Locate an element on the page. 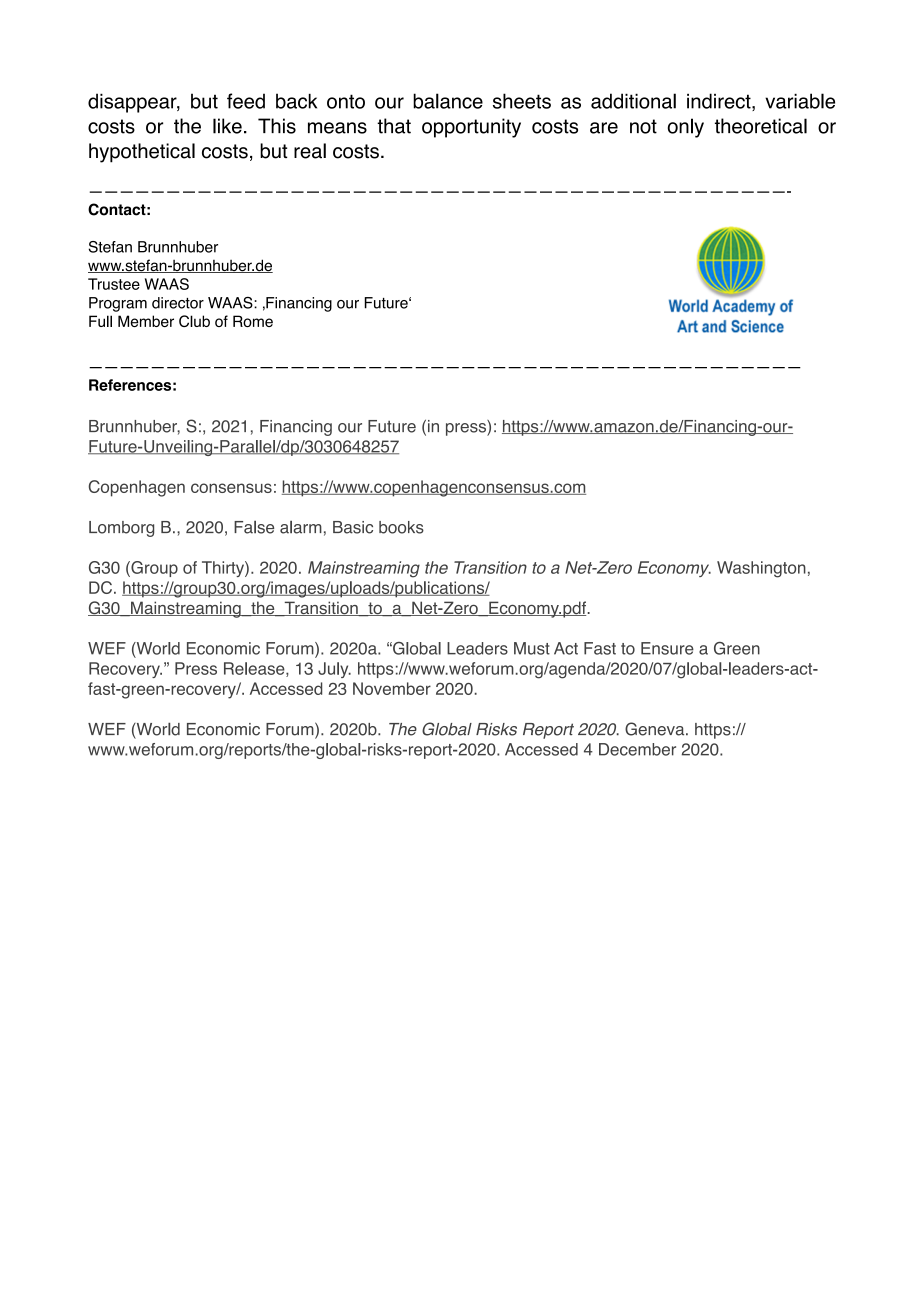 Image resolution: width=924 pixels, height=1308 pixels. Club is located at coordinates (194, 321).
